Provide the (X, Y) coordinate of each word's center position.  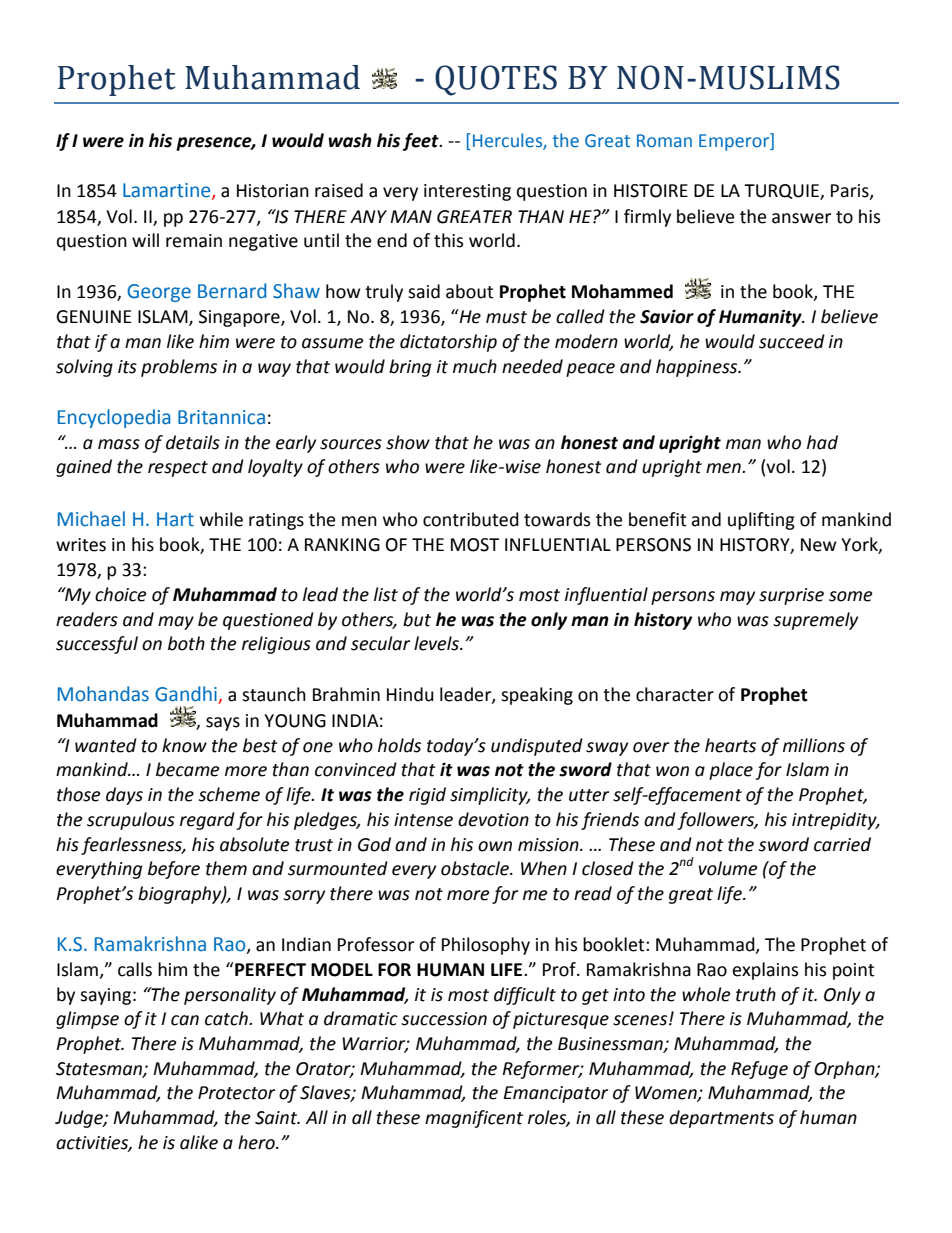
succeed (792, 341)
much (475, 366)
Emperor (735, 142)
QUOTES (496, 80)
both (186, 643)
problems (179, 368)
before (174, 870)
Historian (273, 191)
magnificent (474, 1119)
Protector (236, 1093)
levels (437, 643)
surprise (791, 596)
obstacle (476, 868)
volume (728, 868)
